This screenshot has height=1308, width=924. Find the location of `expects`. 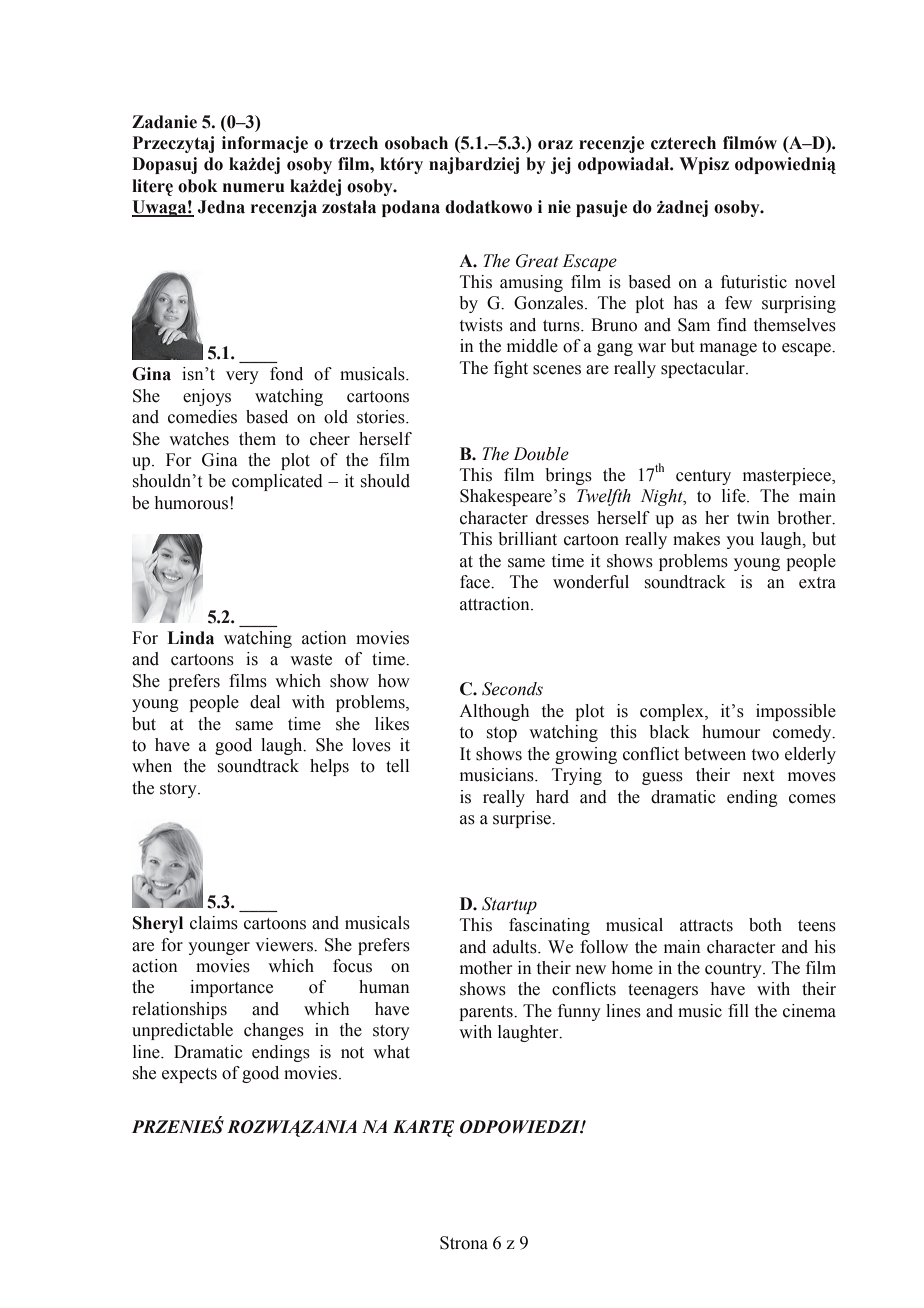

expects is located at coordinates (189, 1075).
